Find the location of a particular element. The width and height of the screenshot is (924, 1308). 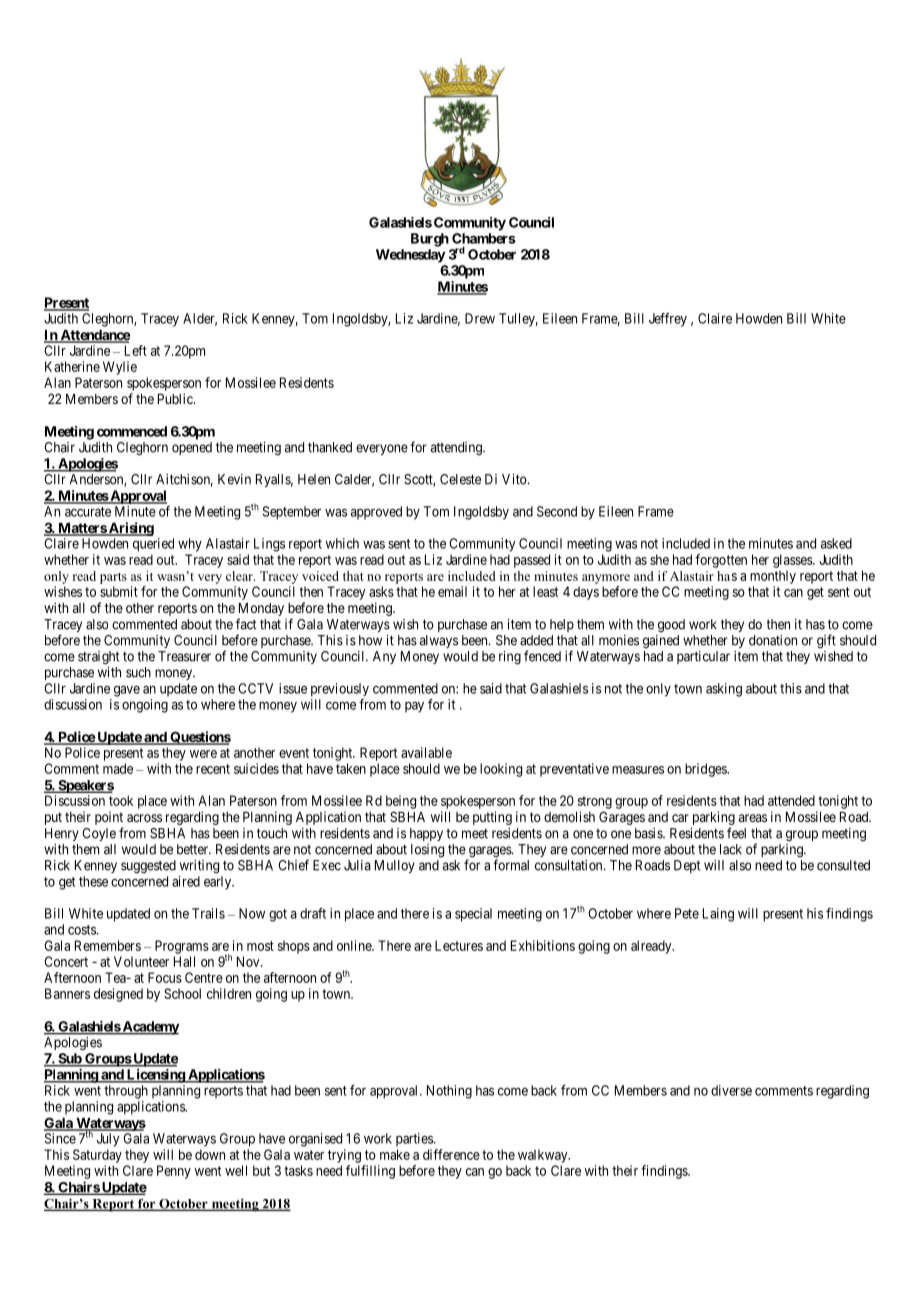

losing is located at coordinates (427, 851).
